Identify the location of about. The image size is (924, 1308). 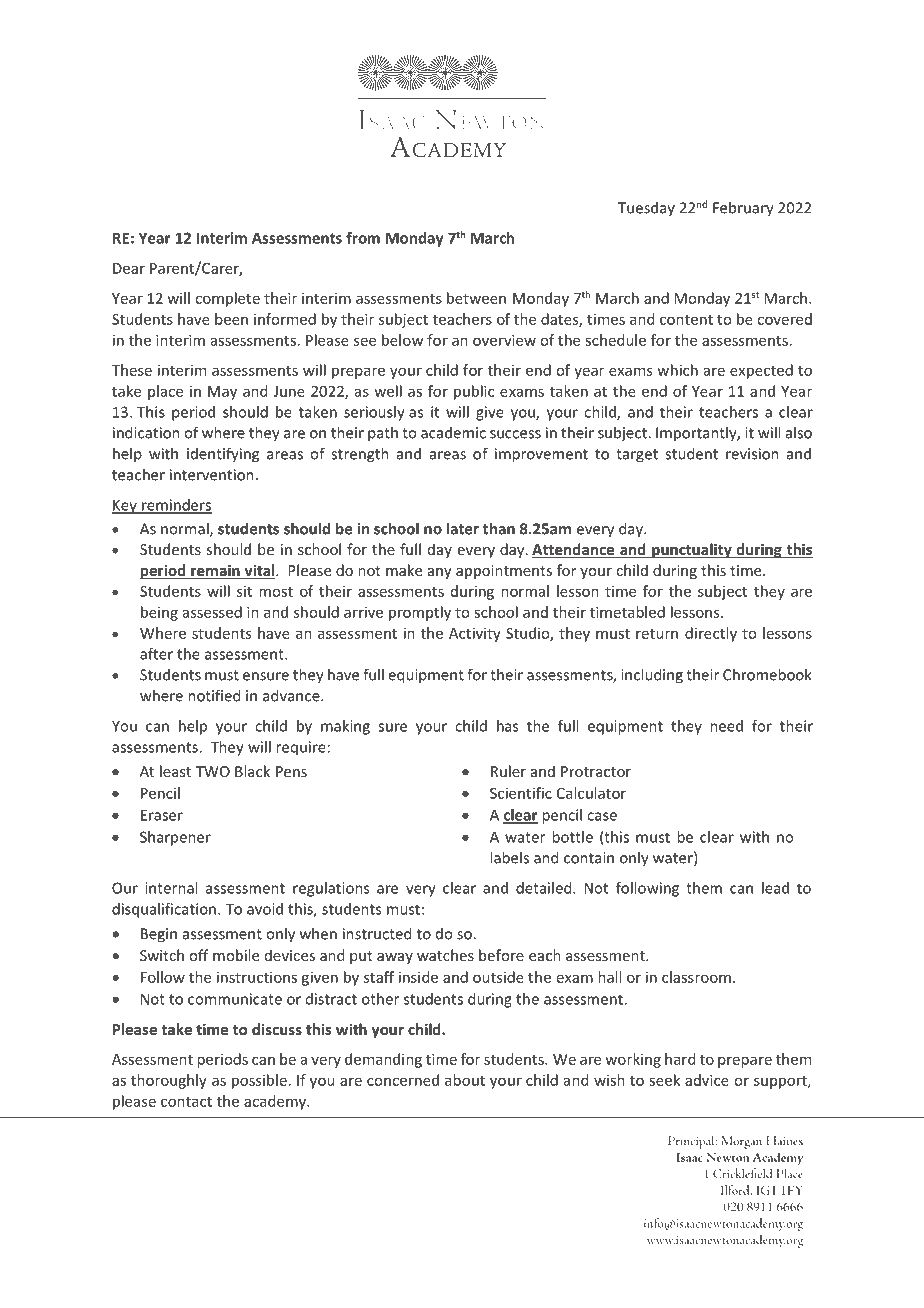
(465, 1080).
